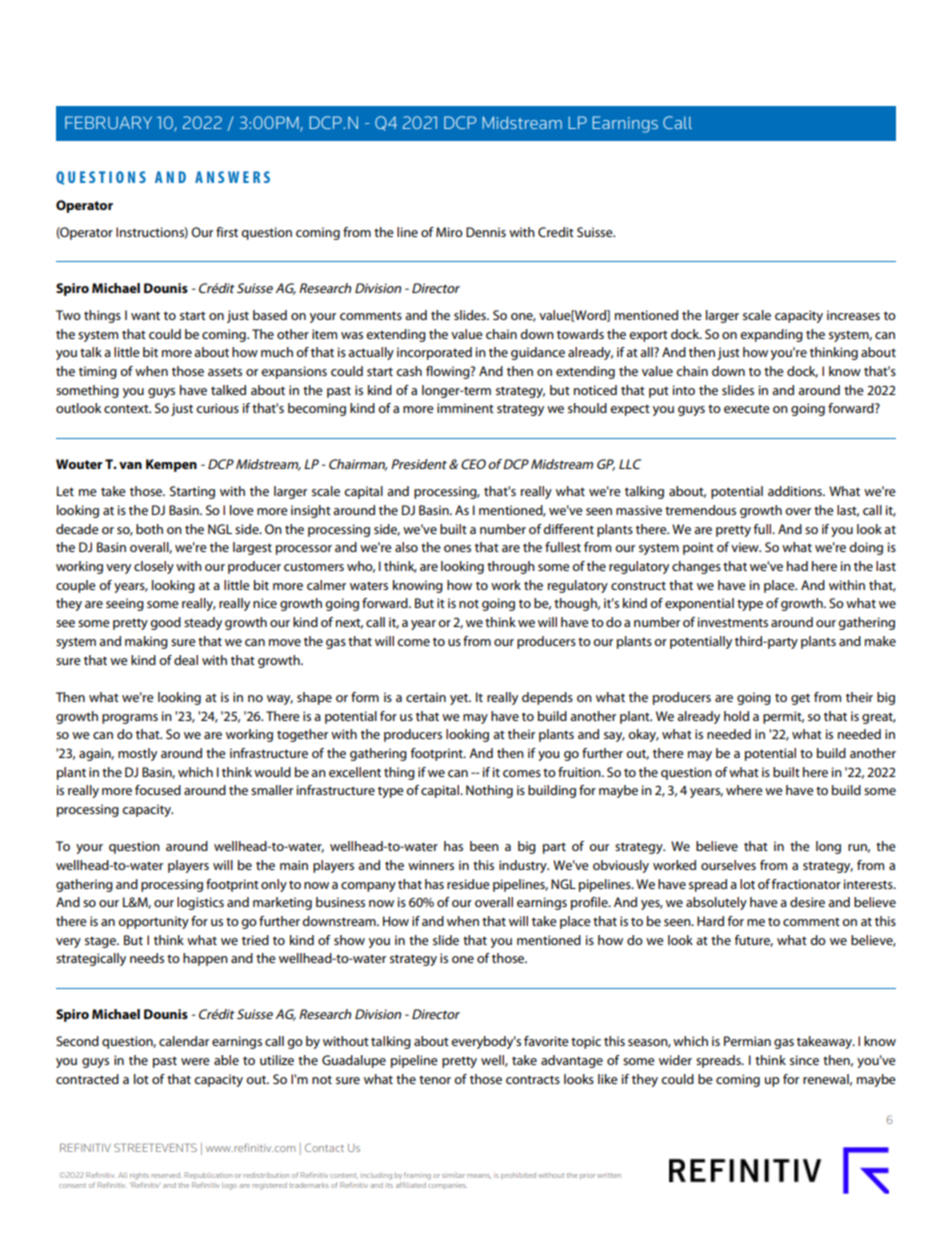 Image resolution: width=952 pixels, height=1233 pixels. I want to click on FEBRUARY, so click(108, 122).
